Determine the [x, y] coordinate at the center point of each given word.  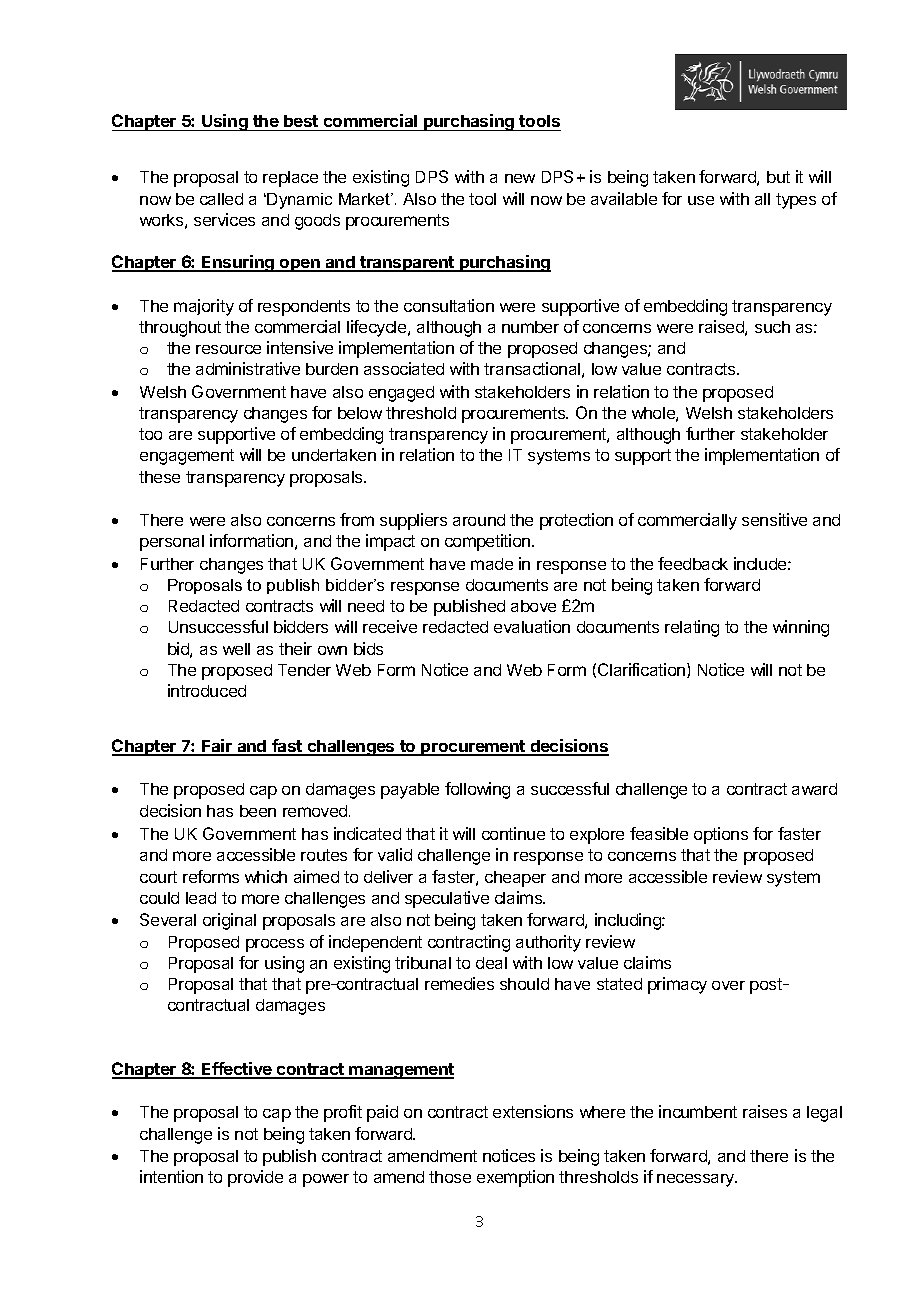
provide [255, 1178]
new [520, 178]
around [479, 520]
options [721, 835]
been [258, 811]
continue [513, 833]
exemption [515, 1178]
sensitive [774, 519]
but [778, 177]
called [221, 199]
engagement [187, 457]
